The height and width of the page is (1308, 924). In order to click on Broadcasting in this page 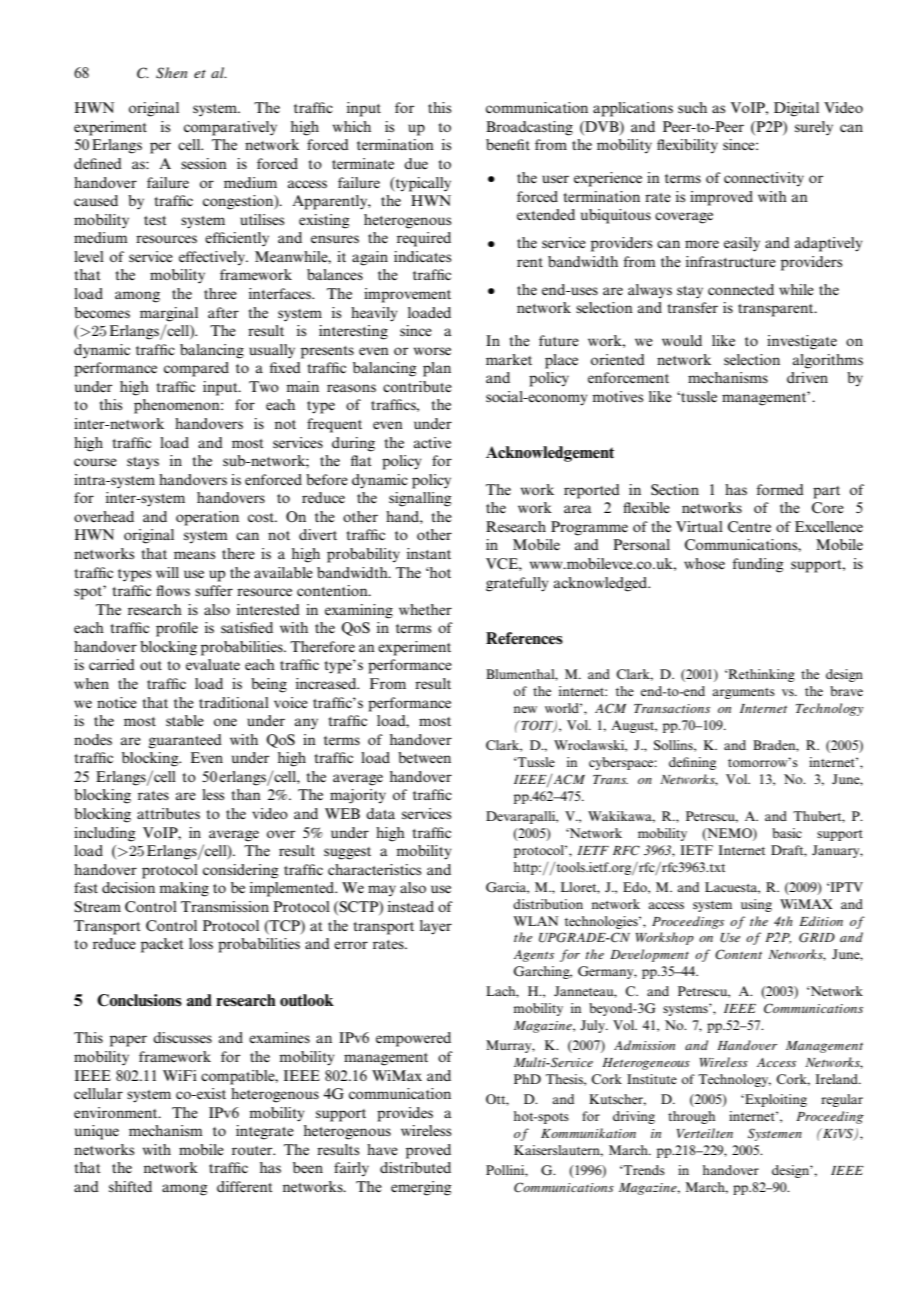, I will do `click(529, 128)`.
